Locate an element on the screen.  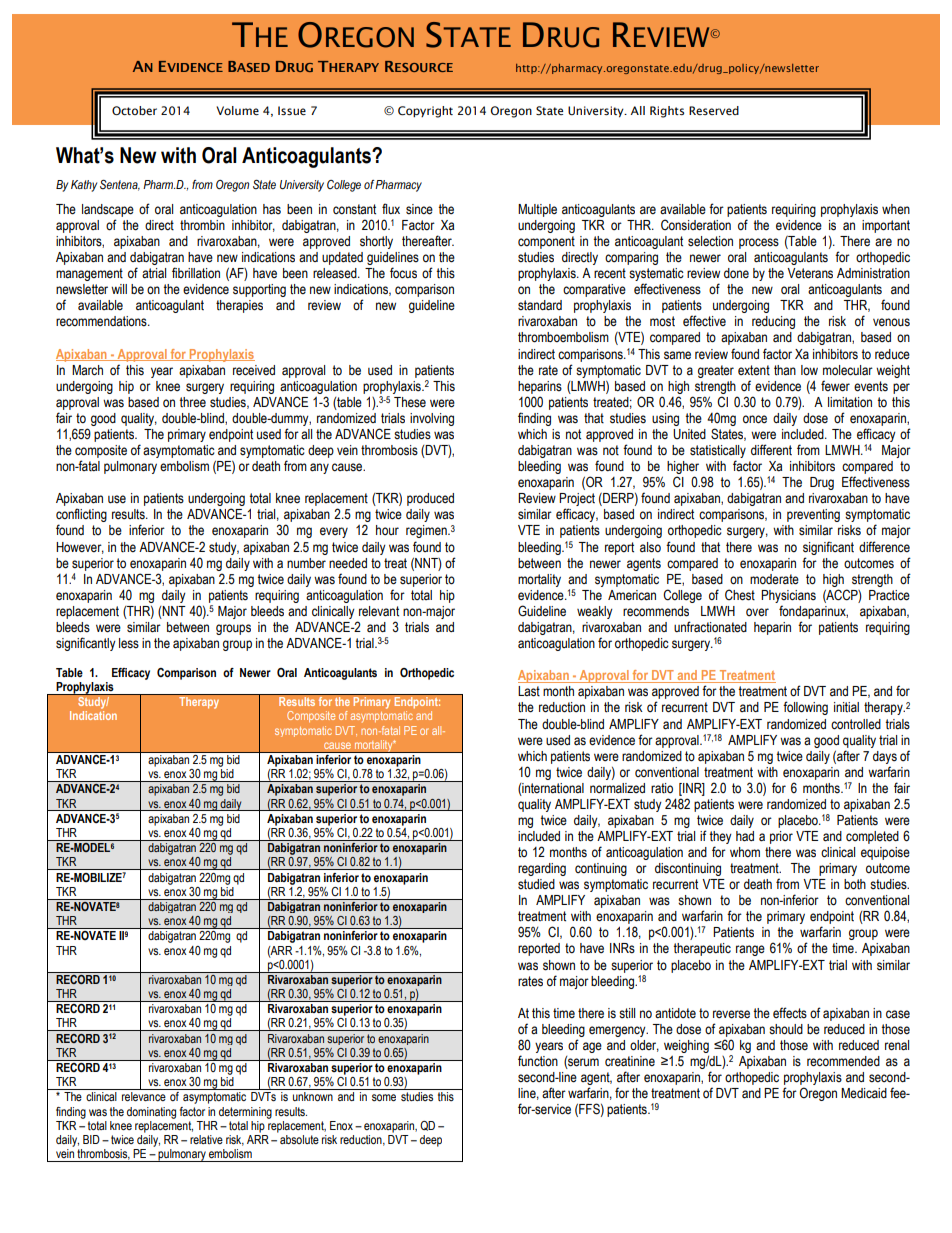
less is located at coordinates (129, 643).
